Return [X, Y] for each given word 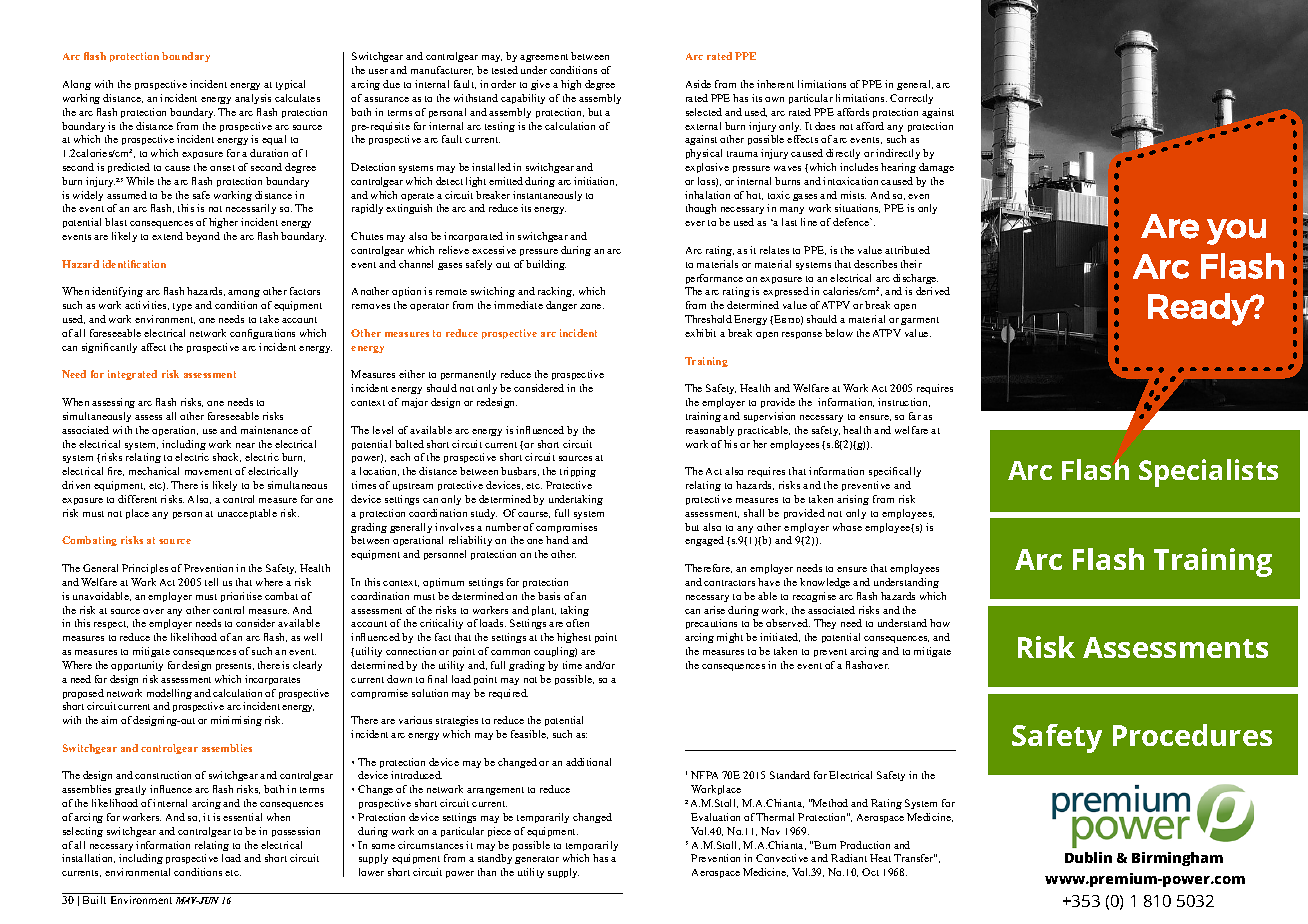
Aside [698, 84]
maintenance [269, 430]
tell [211, 582]
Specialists [1208, 473]
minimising [236, 721]
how [940, 623]
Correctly [911, 99]
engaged [704, 541]
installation [88, 858]
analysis [253, 99]
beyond [203, 237]
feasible [529, 734]
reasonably [710, 431]
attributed [907, 250]
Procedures [1192, 735]
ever [695, 223]
